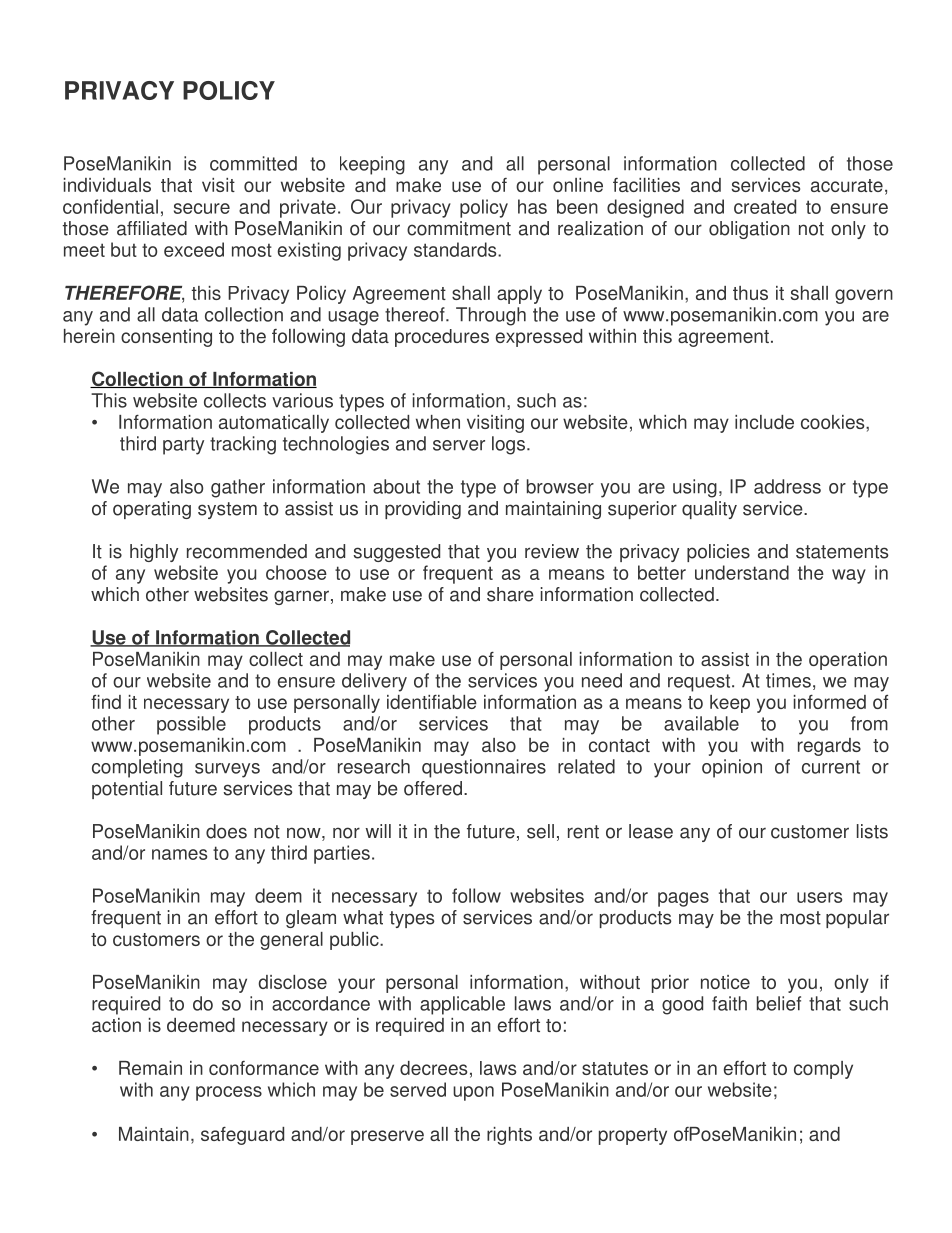 The width and height of the screenshot is (952, 1233). Describe the element at coordinates (229, 1093) in the screenshot. I see `process` at that location.
